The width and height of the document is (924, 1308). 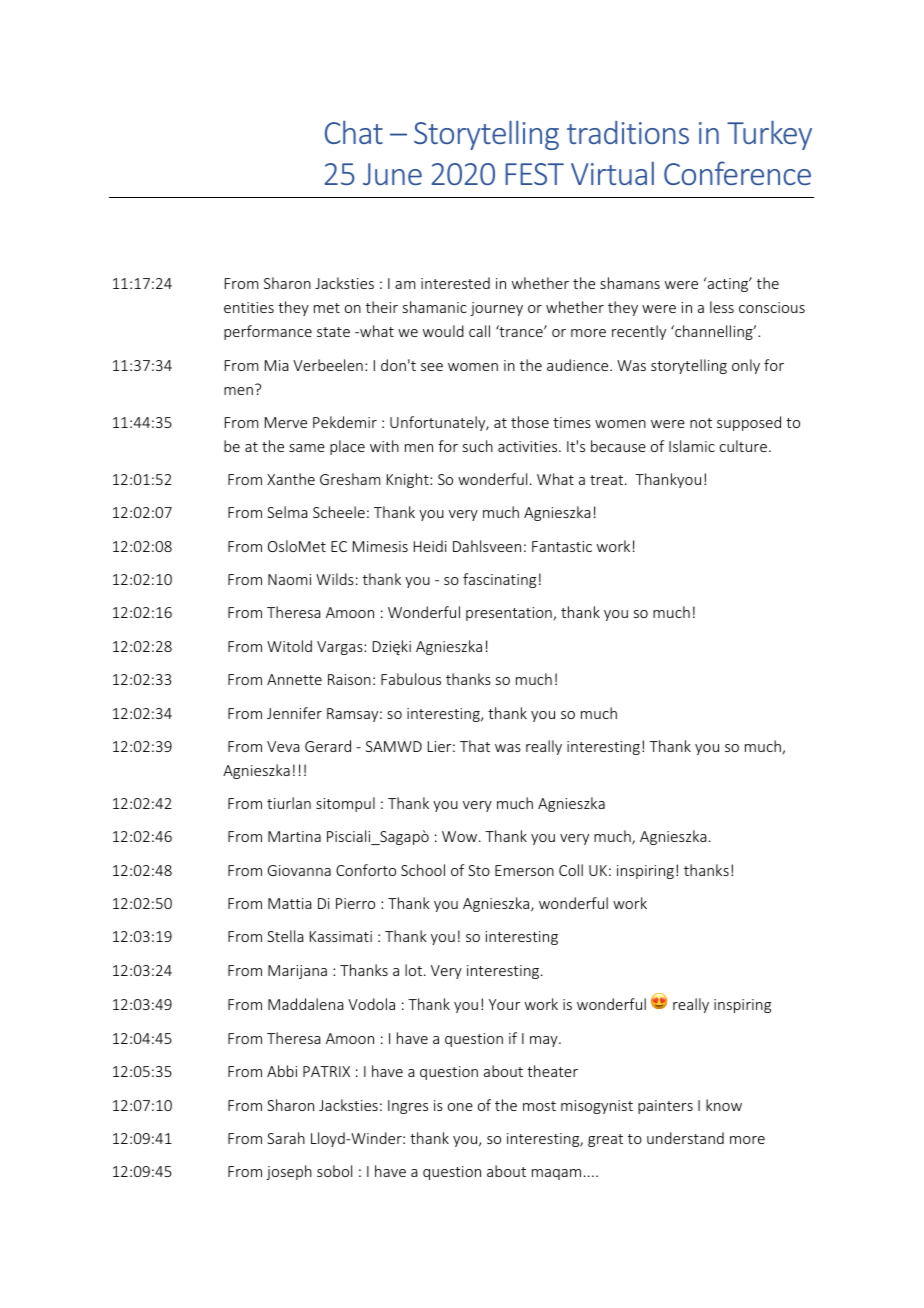 I want to click on Chat, so click(x=354, y=132).
